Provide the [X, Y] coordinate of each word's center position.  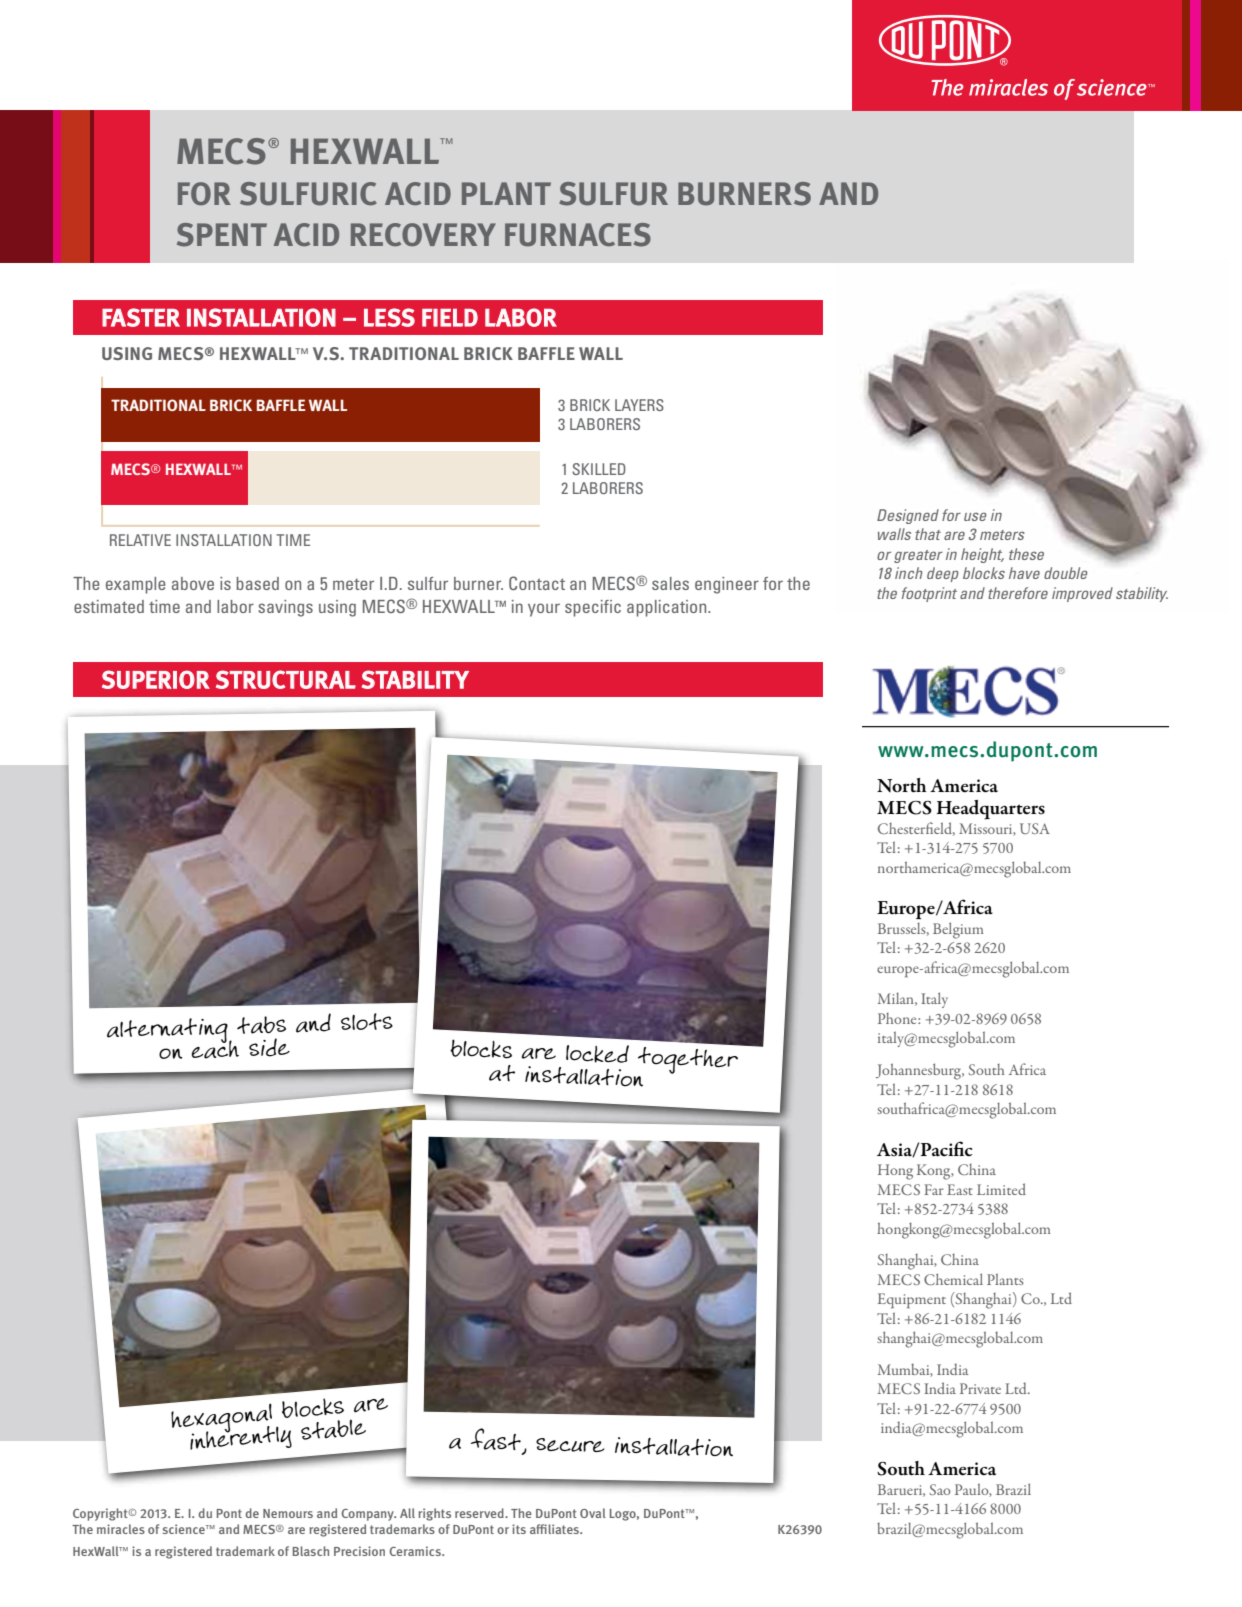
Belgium [958, 930]
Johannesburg [920, 1071]
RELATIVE [140, 540]
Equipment [912, 1301]
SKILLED [599, 469]
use [975, 516]
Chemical [953, 1279]
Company [368, 1515]
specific [593, 608]
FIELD [450, 318]
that [928, 534]
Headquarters [990, 810]
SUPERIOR [156, 679]
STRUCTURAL [286, 679]
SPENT [222, 235]
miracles [121, 1529]
